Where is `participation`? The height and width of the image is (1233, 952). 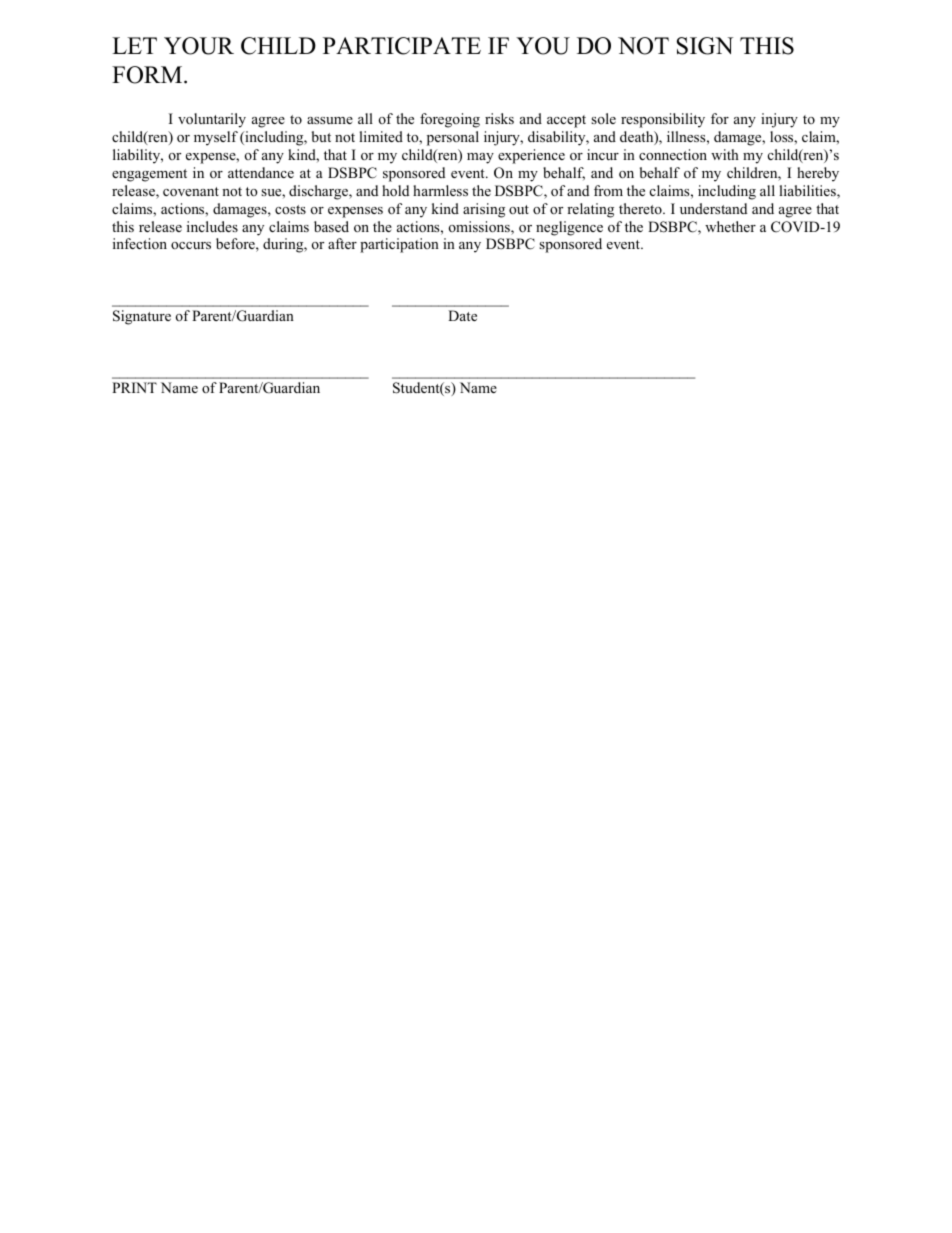 participation is located at coordinates (399, 245).
